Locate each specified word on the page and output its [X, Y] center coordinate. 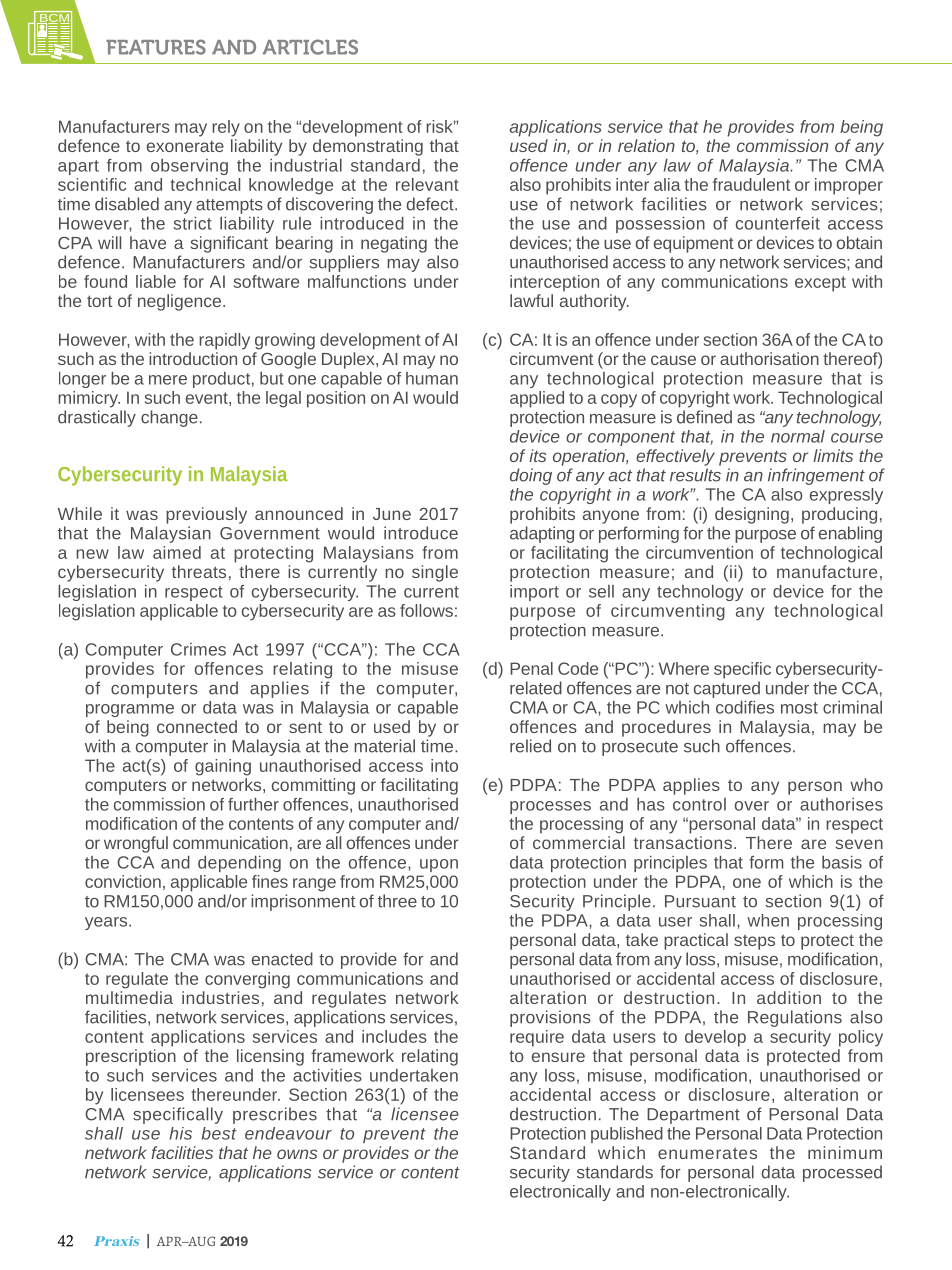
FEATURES [156, 47]
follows [426, 610]
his [181, 1133]
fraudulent [751, 184]
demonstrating [368, 147]
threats [199, 571]
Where [684, 668]
